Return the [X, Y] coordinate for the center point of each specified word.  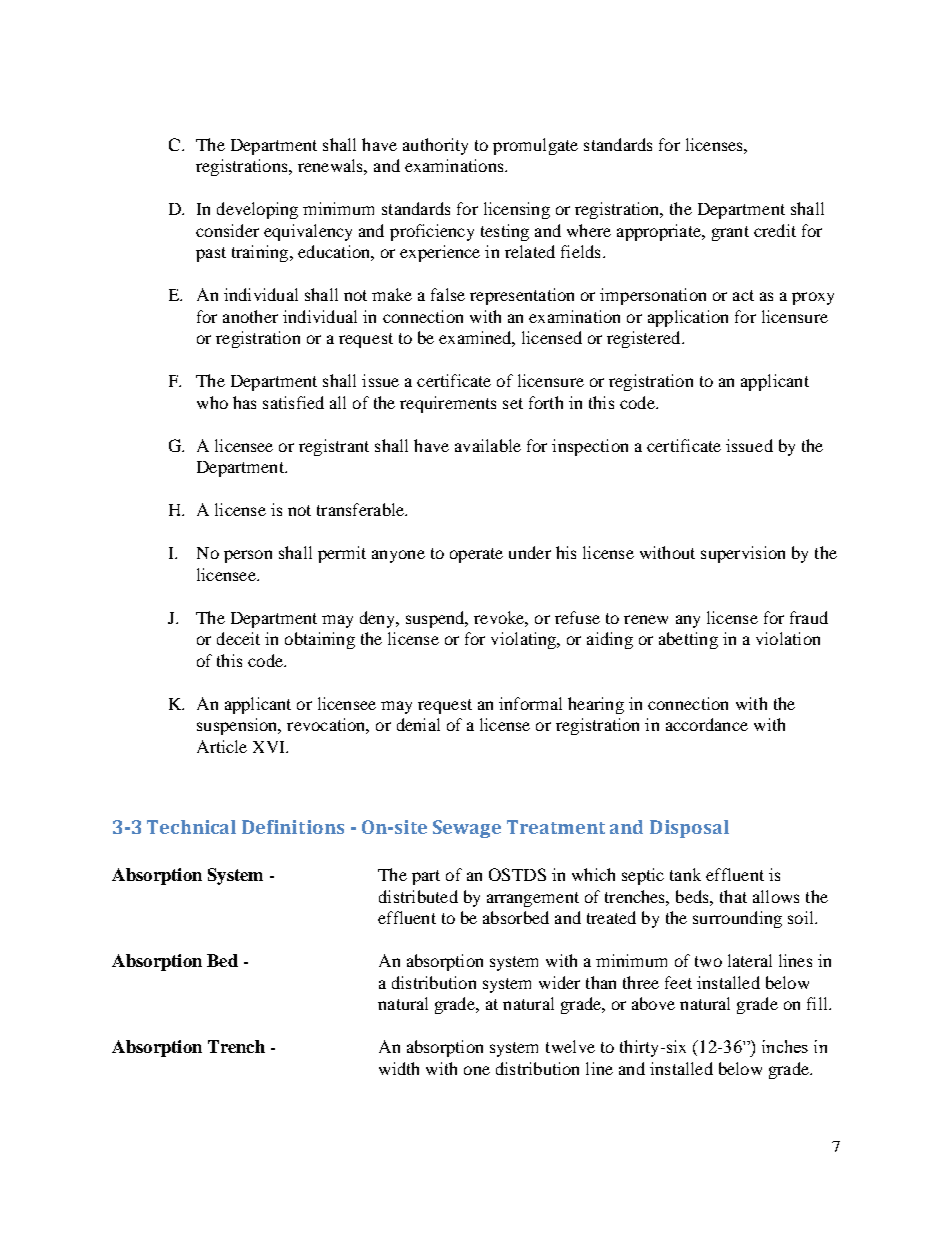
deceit [238, 638]
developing [257, 210]
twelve [570, 1046]
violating [525, 640]
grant [730, 233]
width [399, 1068]
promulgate [535, 146]
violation [788, 638]
